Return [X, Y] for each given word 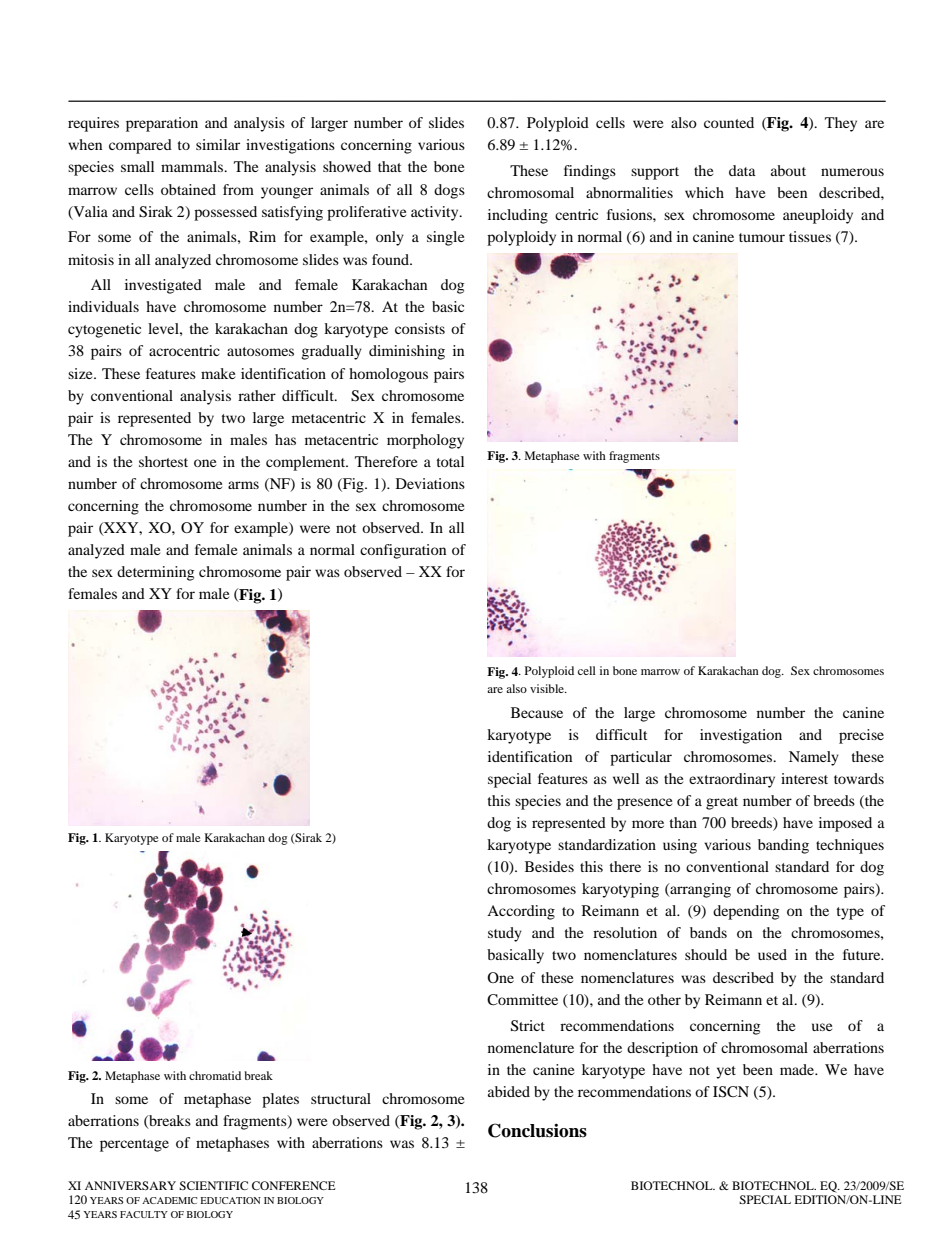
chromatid [215, 1075]
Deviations [430, 483]
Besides [549, 866]
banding [783, 846]
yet [726, 1072]
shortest [163, 461]
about [788, 170]
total [450, 461]
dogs [449, 191]
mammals [193, 166]
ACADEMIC [169, 1200]
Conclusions [537, 1130]
